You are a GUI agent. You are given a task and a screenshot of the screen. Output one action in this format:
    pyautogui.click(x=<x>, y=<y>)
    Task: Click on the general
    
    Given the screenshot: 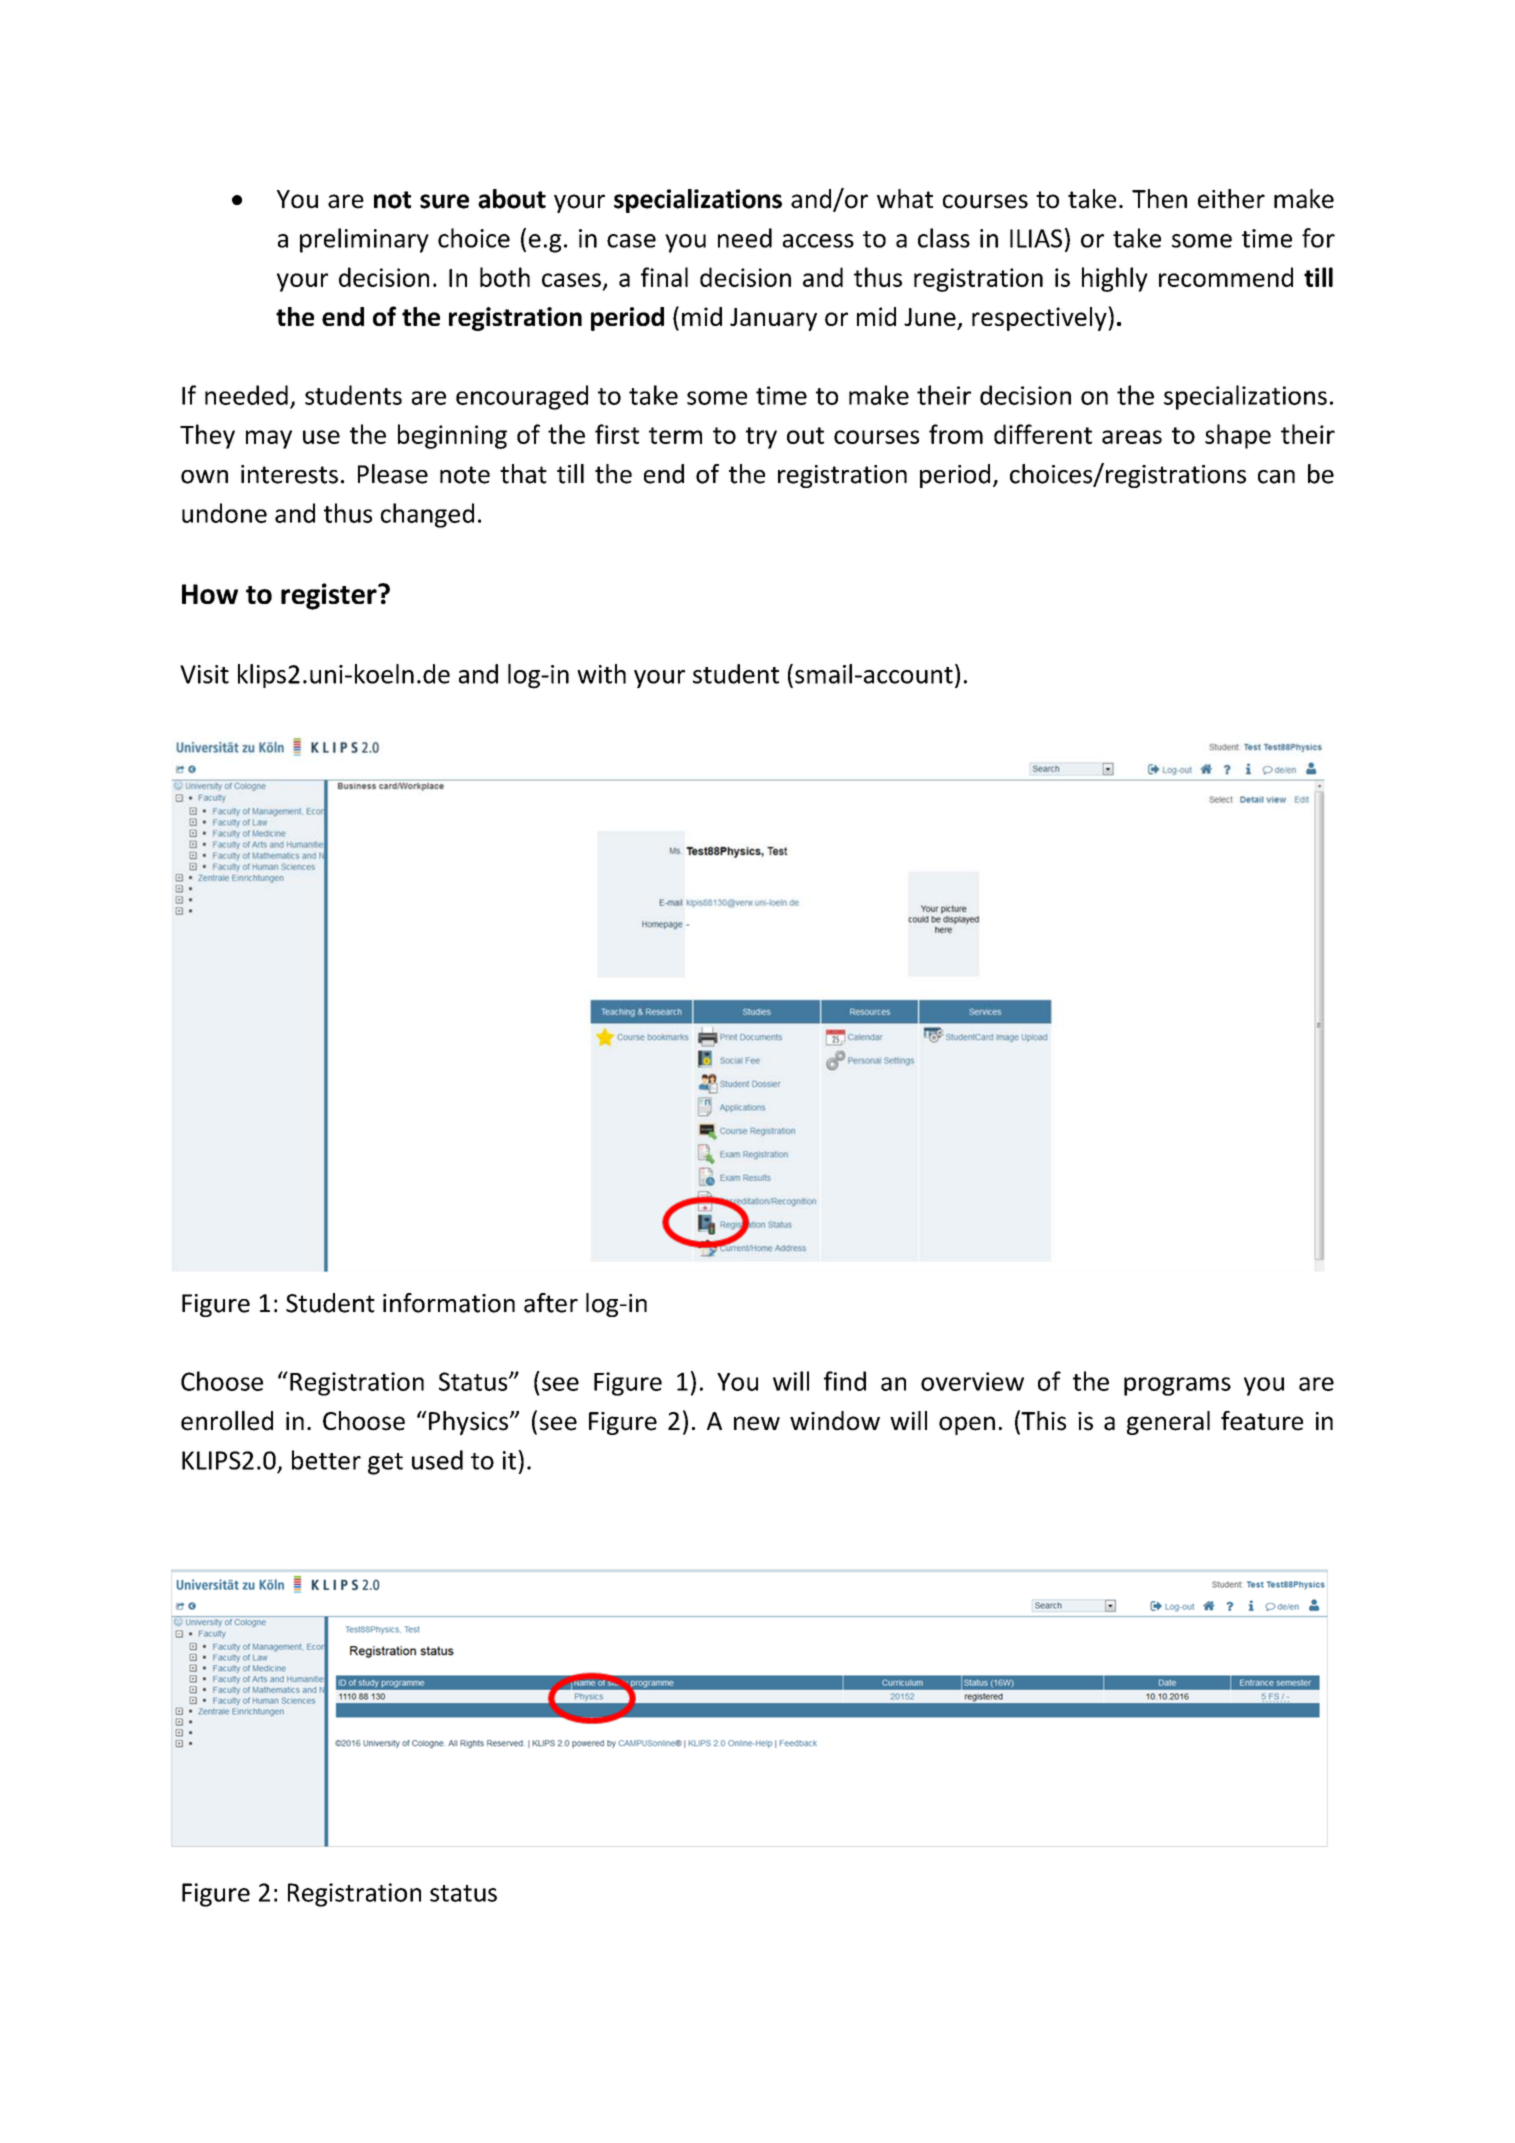 What is the action you would take?
    pyautogui.click(x=1168, y=1423)
